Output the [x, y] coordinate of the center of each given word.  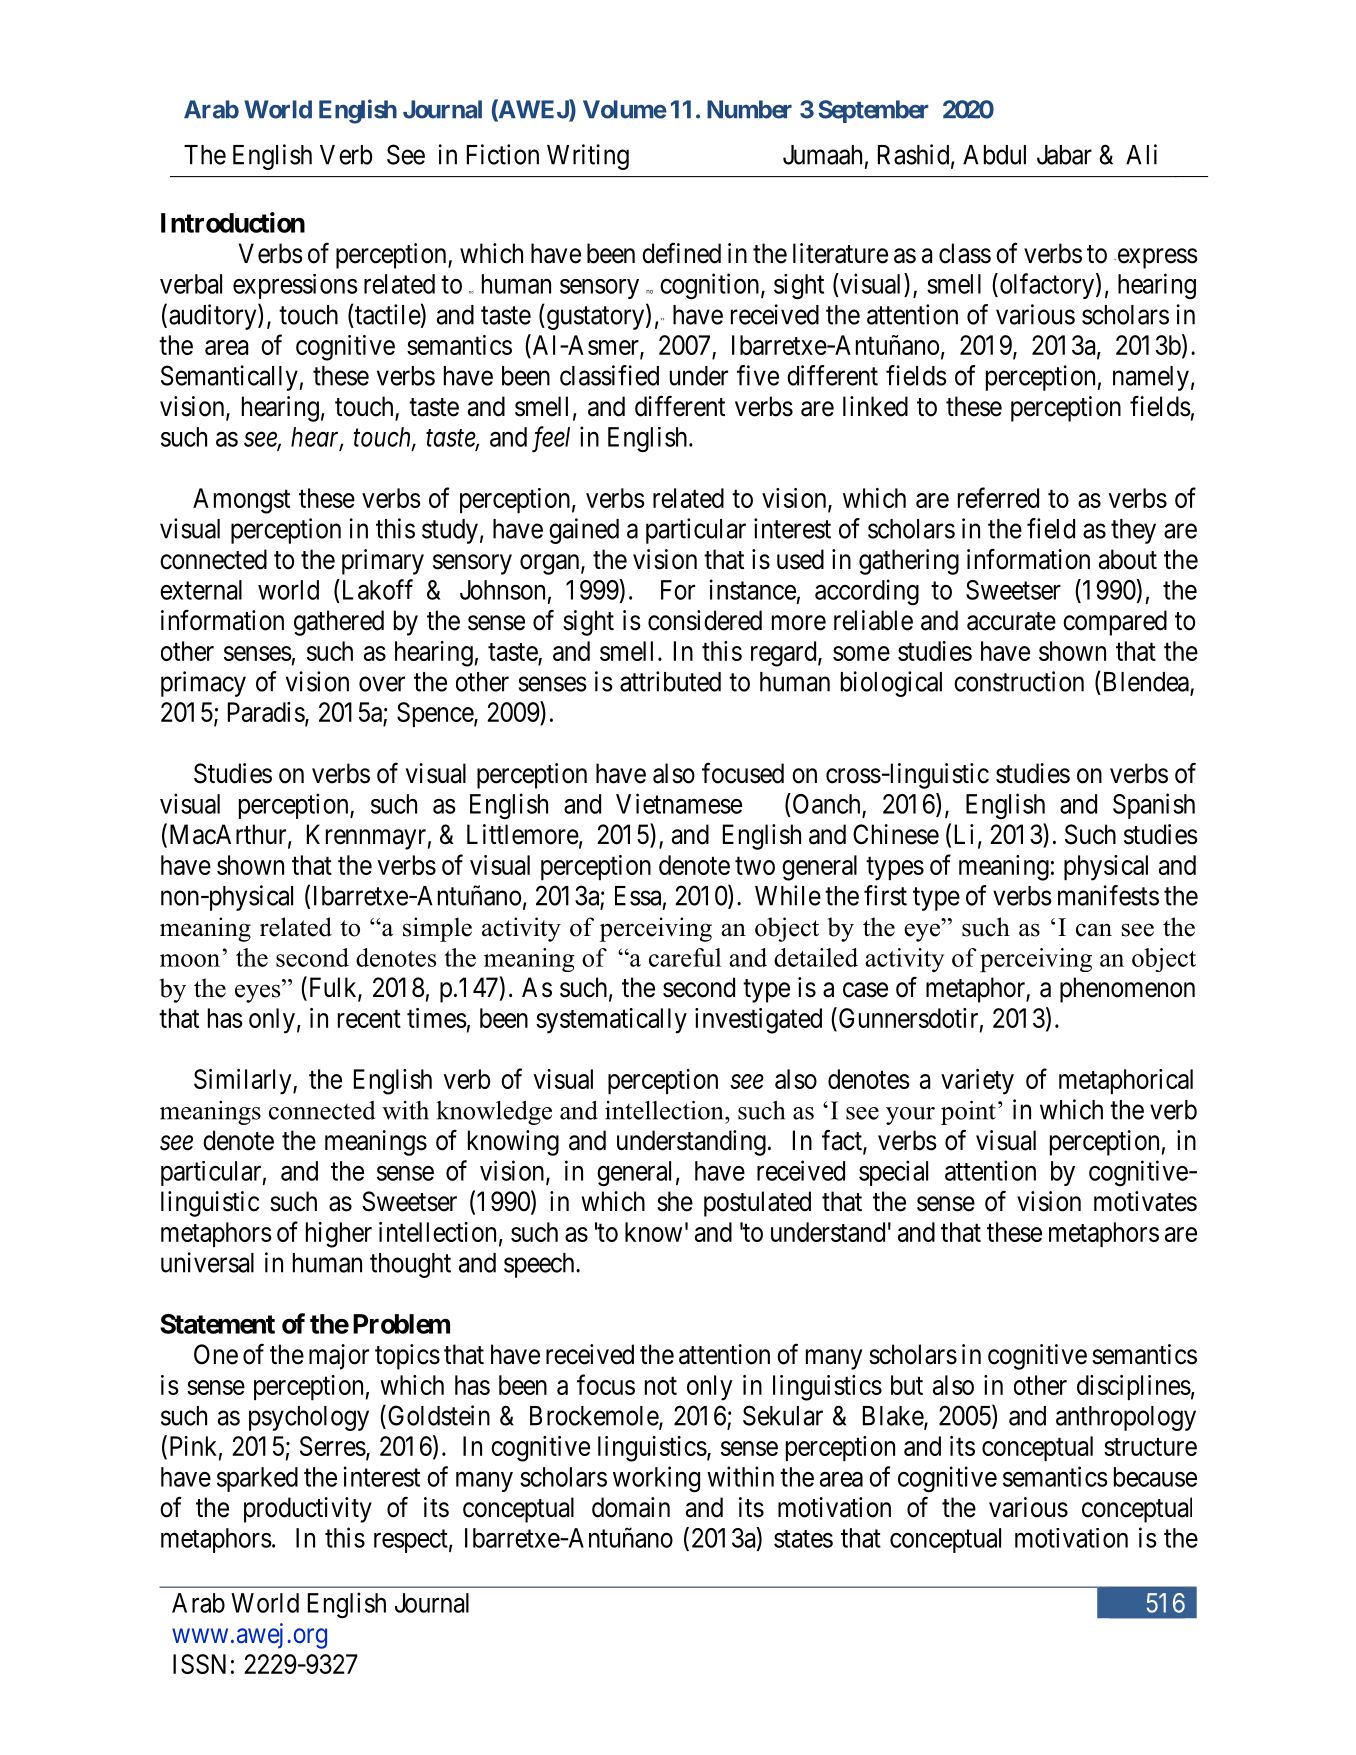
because [1155, 1477]
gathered [339, 623]
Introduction [233, 222]
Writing [588, 157]
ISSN [199, 1664]
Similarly [244, 1082]
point [968, 1113]
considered [705, 620]
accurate [1011, 621]
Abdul [994, 155]
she [675, 1201]
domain [631, 1507]
